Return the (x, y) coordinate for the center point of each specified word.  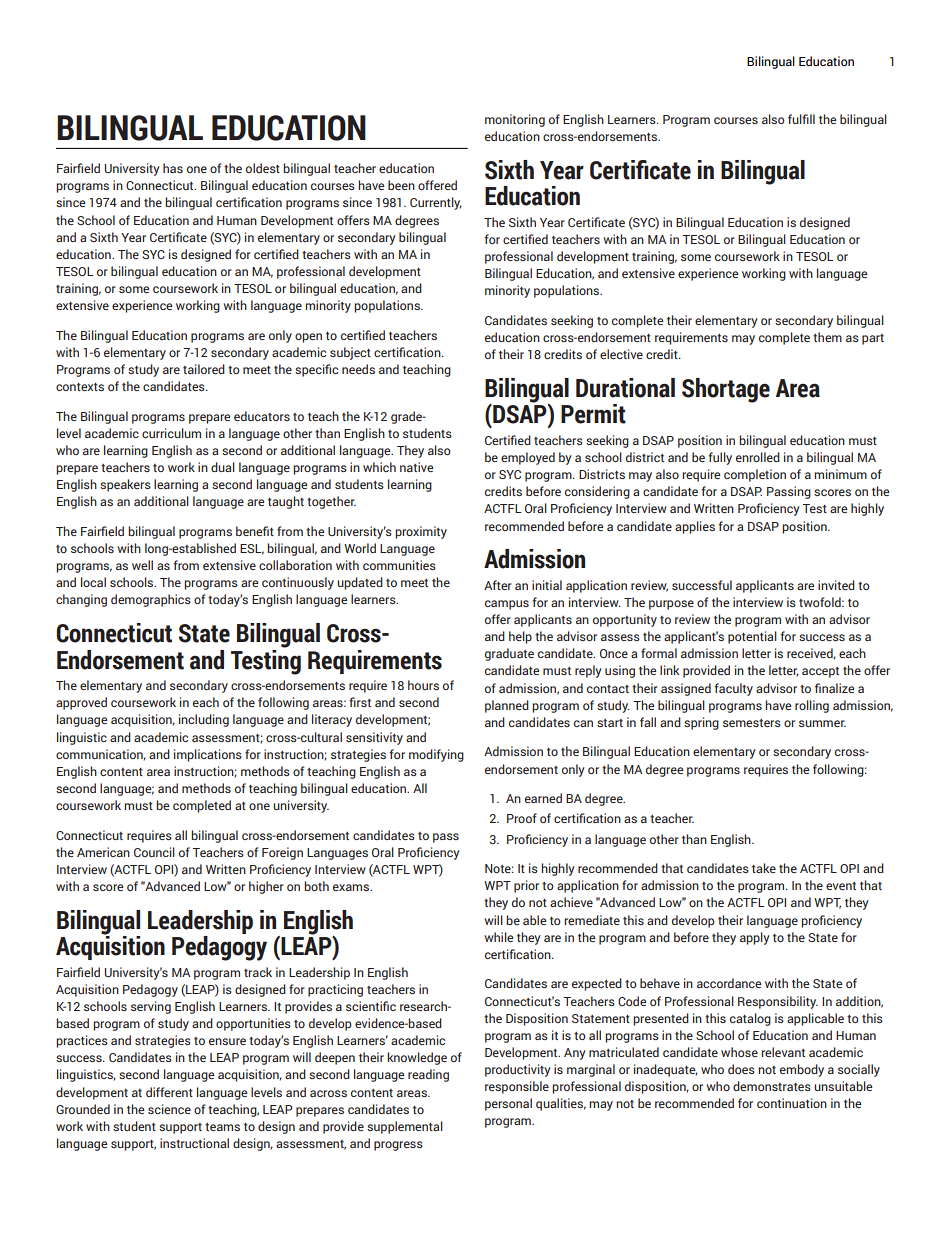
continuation (792, 1103)
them (827, 337)
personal (508, 1104)
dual (223, 467)
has (173, 168)
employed (528, 458)
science (169, 1109)
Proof (522, 818)
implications (208, 755)
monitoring (515, 120)
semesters (752, 723)
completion (755, 475)
